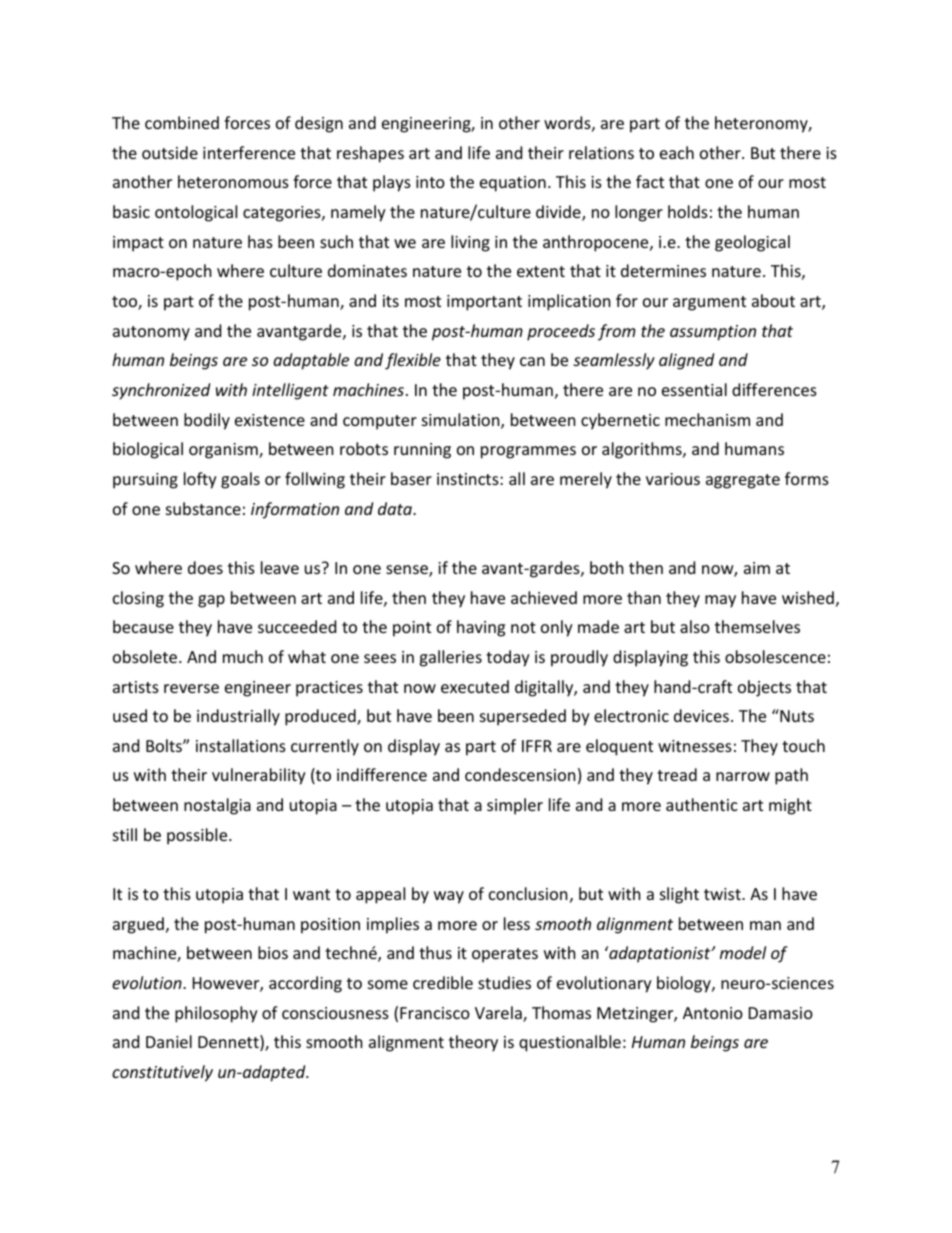  Describe the element at coordinates (229, 1043) in the document. I see `Dennett` at that location.
